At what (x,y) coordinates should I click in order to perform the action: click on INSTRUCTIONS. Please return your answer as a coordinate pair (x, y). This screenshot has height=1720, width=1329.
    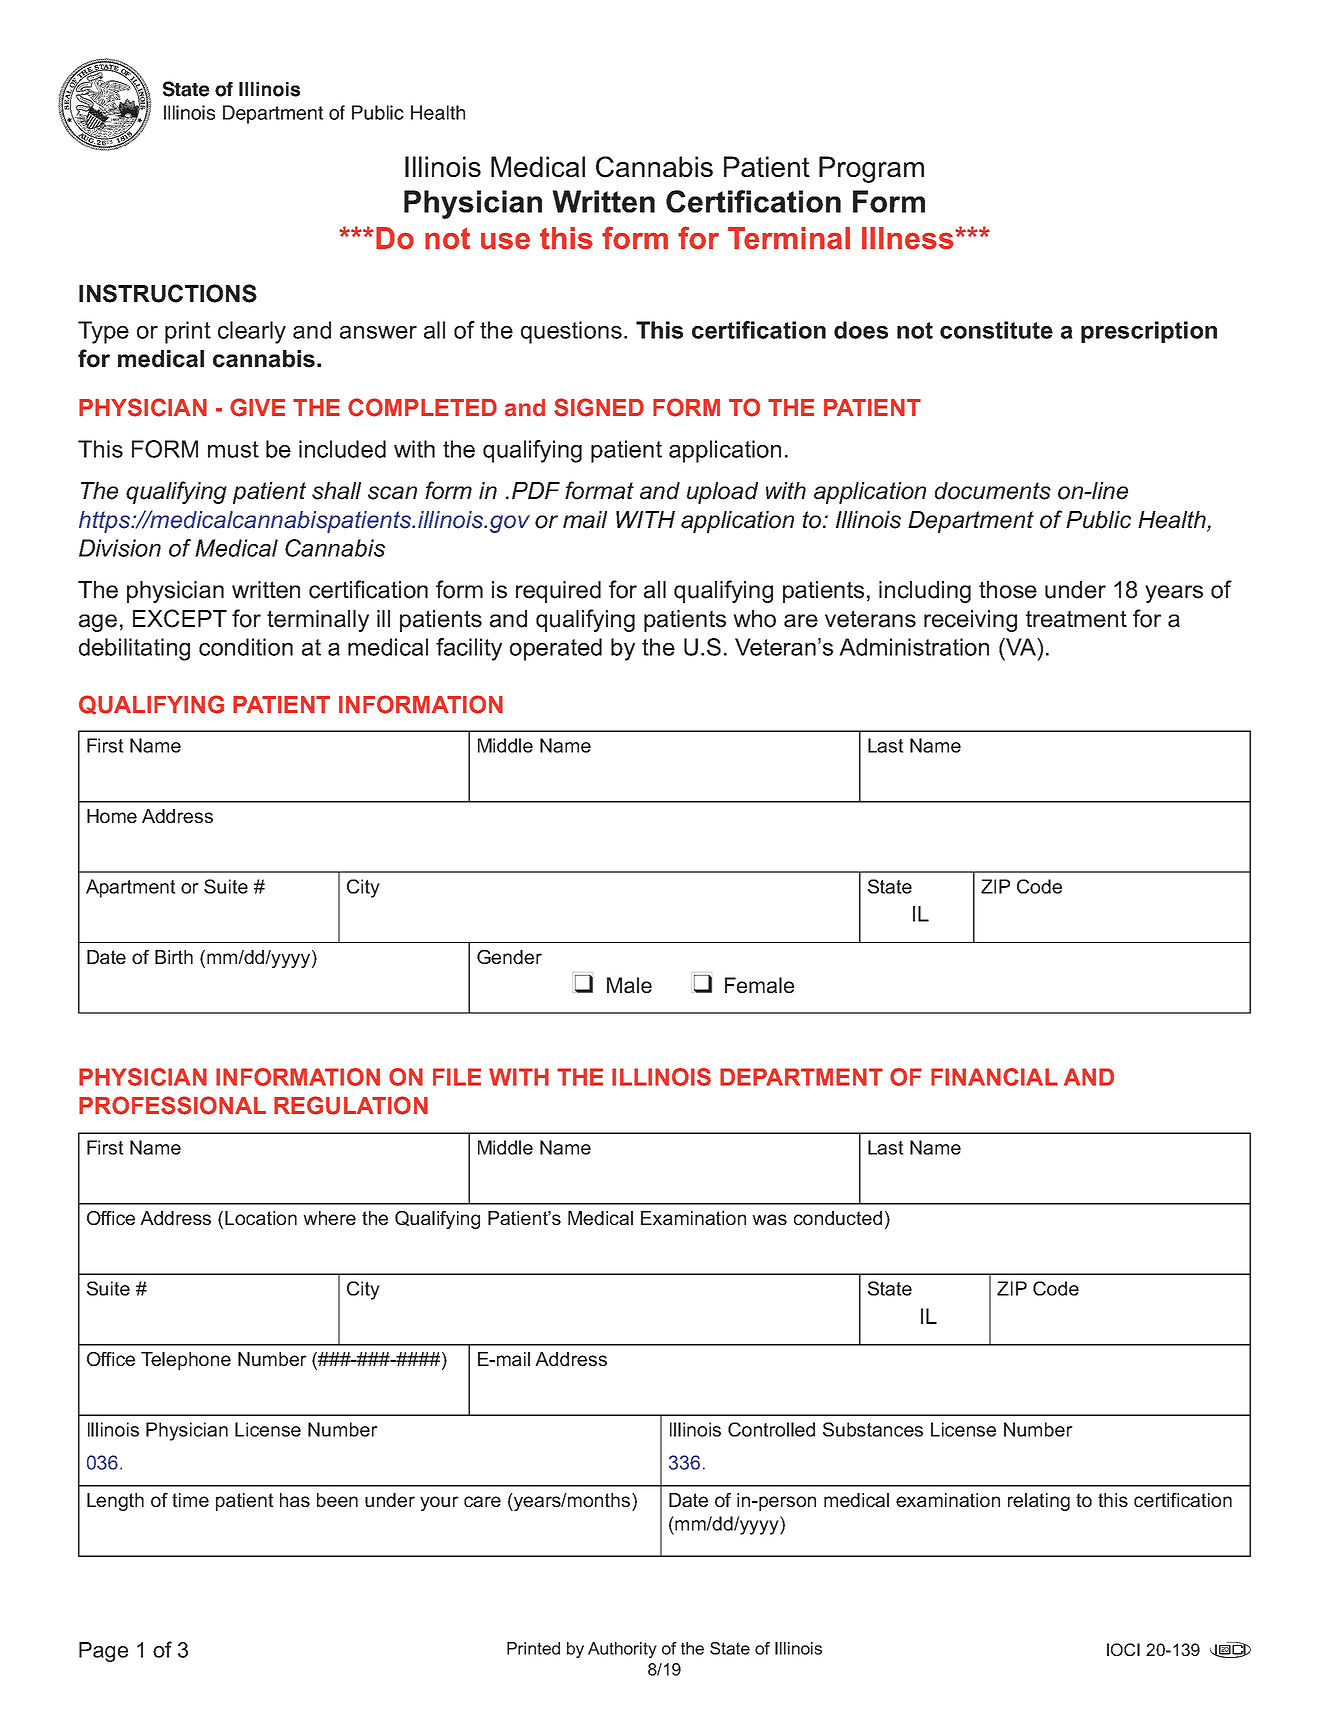
    Looking at the image, I should click on (168, 293).
